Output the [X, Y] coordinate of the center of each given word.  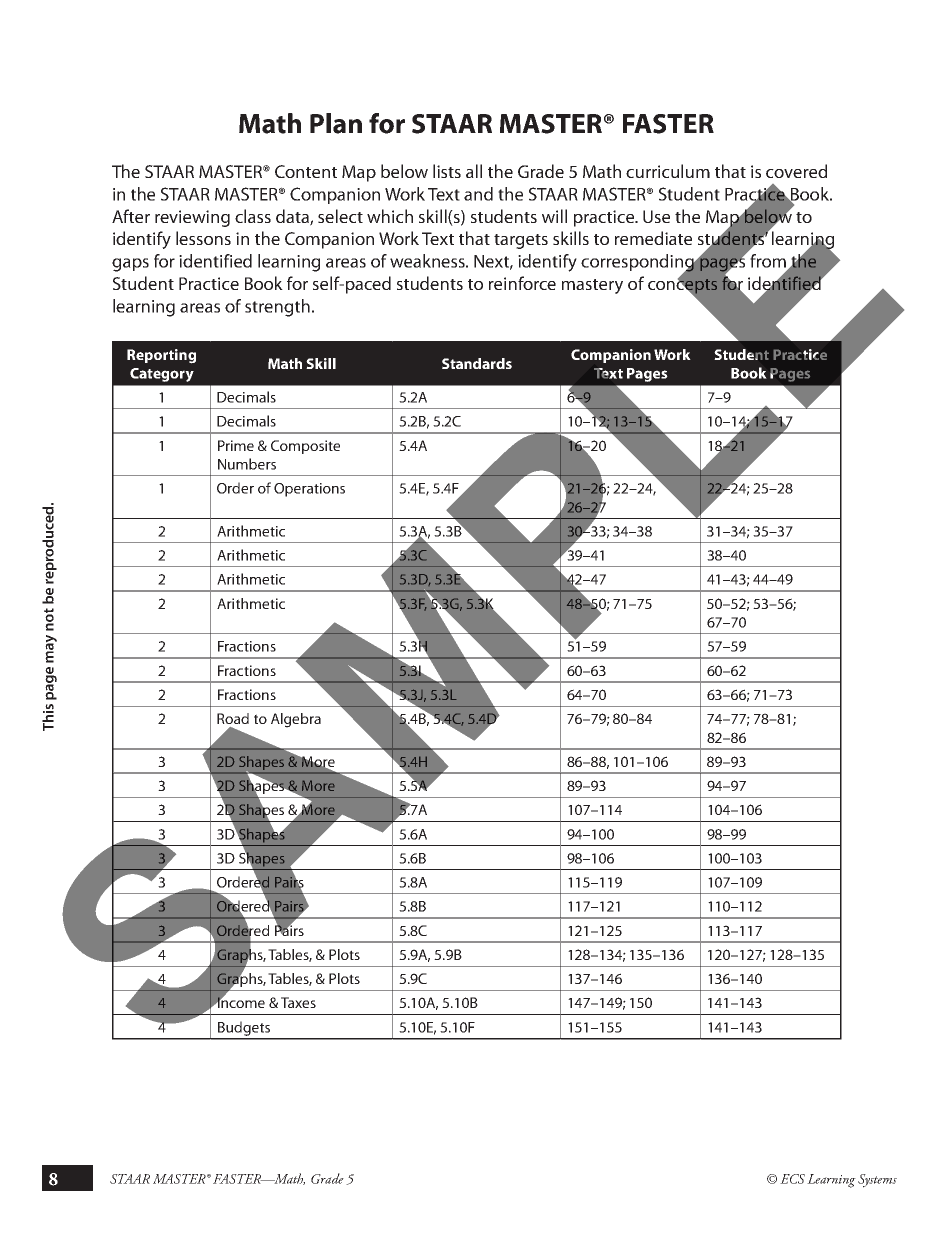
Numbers [247, 464]
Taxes [298, 1002]
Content [306, 171]
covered [796, 171]
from [768, 261]
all [474, 171]
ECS [792, 1179]
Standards [477, 363]
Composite [305, 447]
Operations [309, 490]
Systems [877, 1181]
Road [233, 718]
